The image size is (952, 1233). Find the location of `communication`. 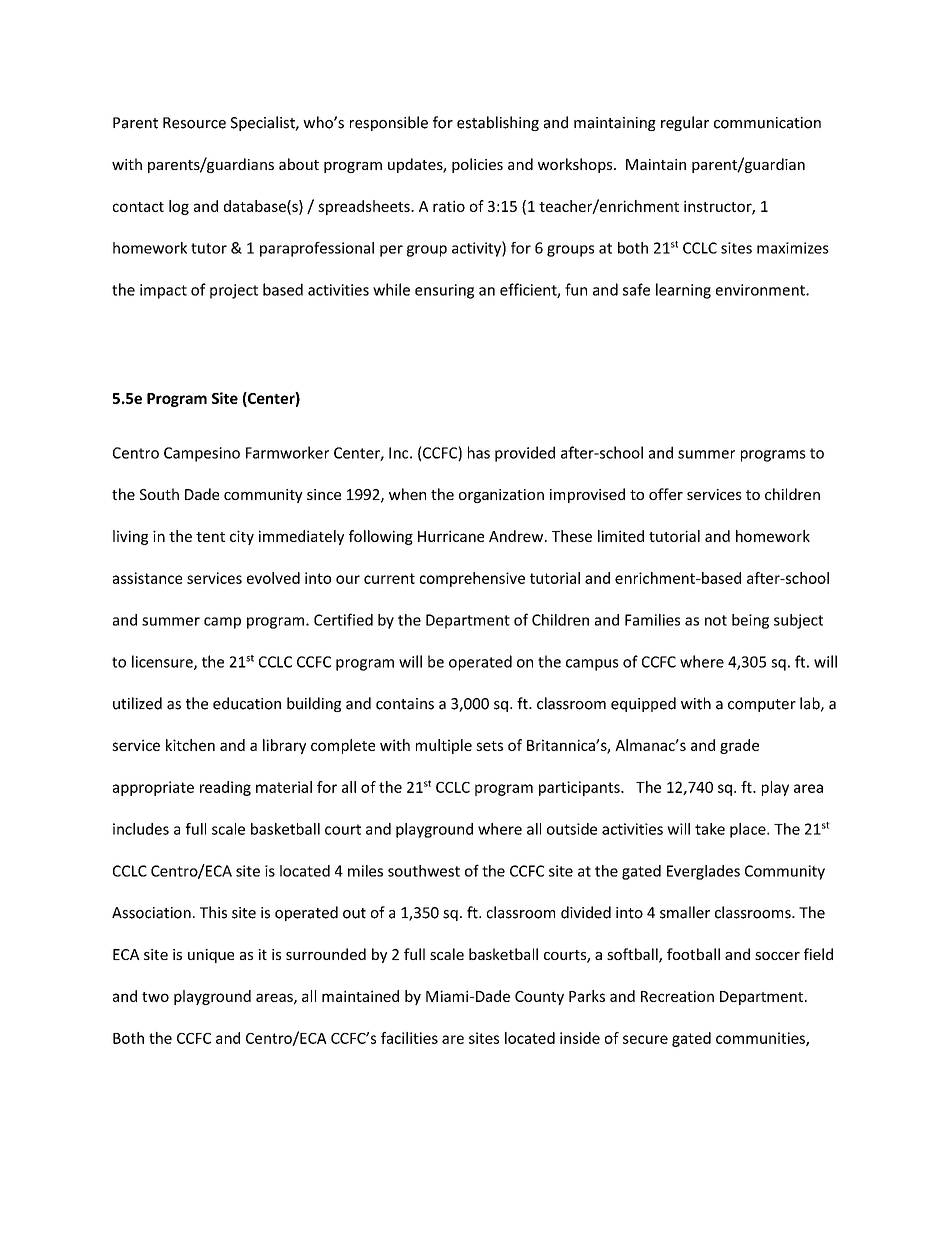

communication is located at coordinates (767, 123).
